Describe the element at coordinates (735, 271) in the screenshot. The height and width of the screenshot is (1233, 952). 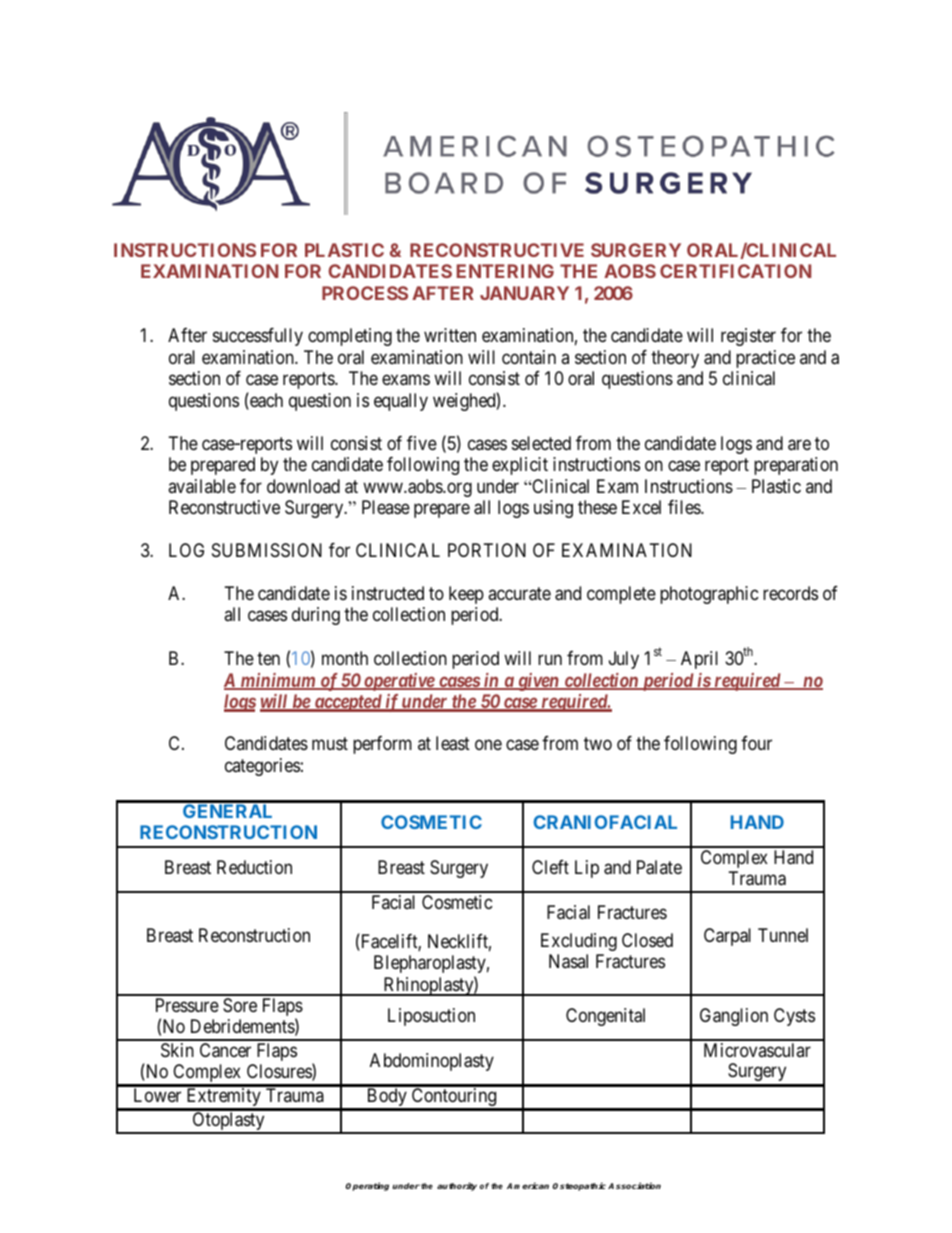
I see `CERTIFICATION` at that location.
